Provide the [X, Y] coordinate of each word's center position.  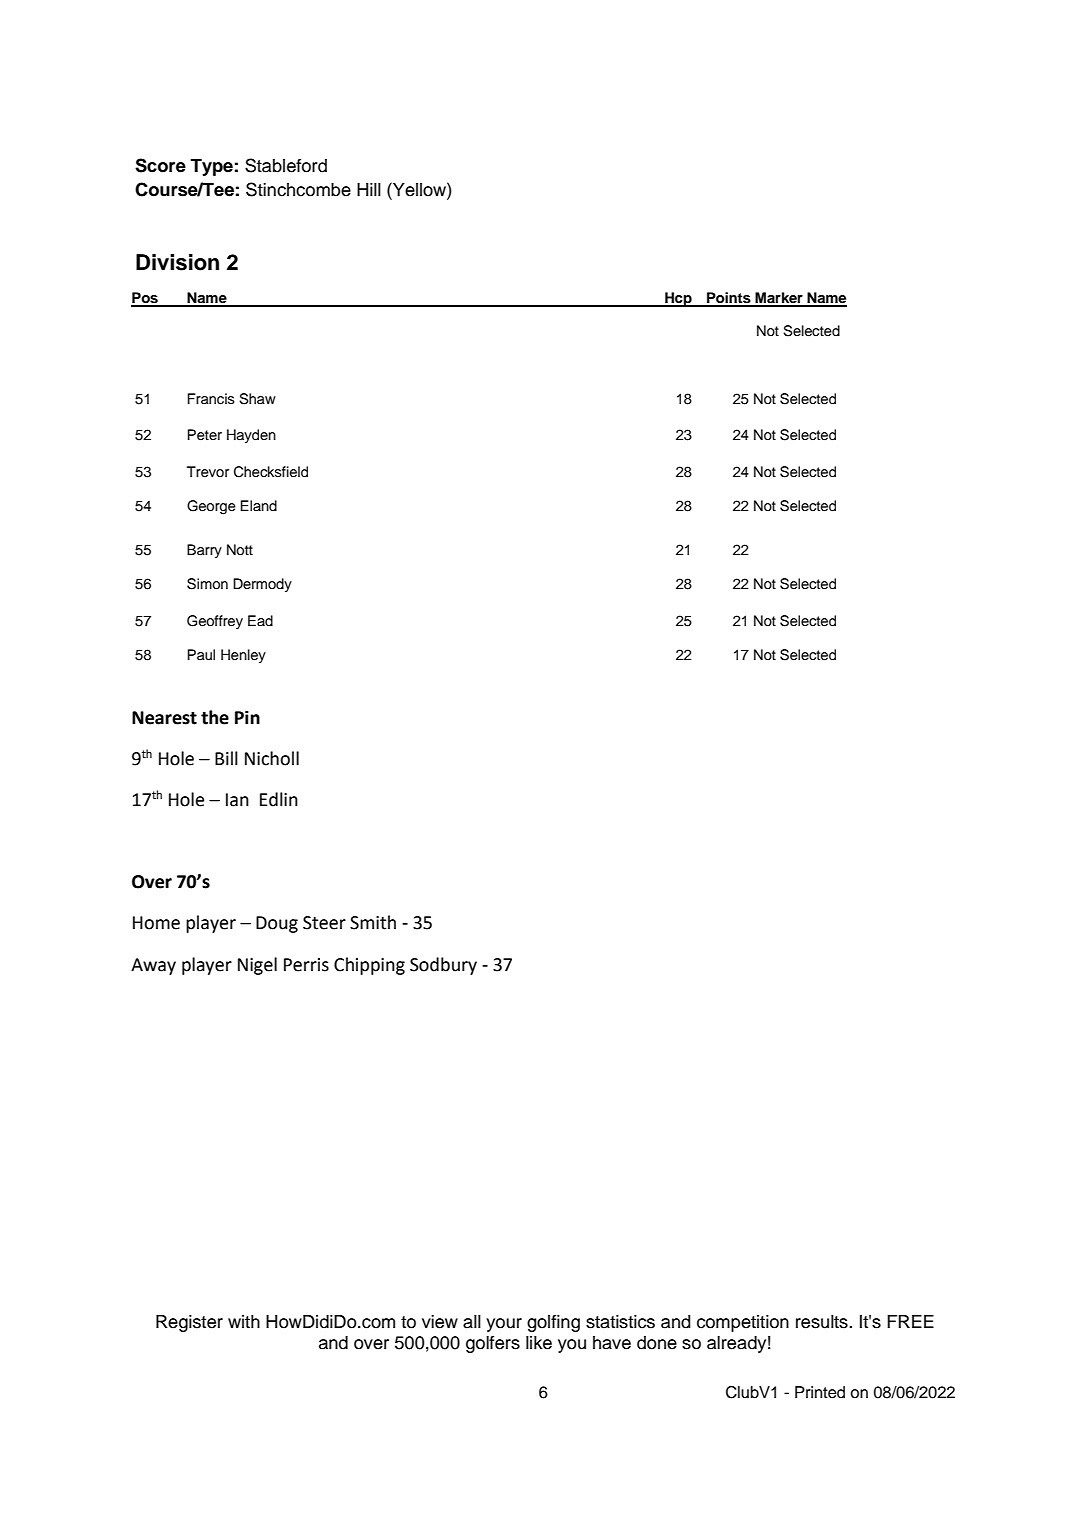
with [244, 1321]
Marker [779, 299]
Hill [369, 189]
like [539, 1343]
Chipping [369, 966]
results [823, 1322]
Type [211, 167]
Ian [237, 800]
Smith [373, 922]
